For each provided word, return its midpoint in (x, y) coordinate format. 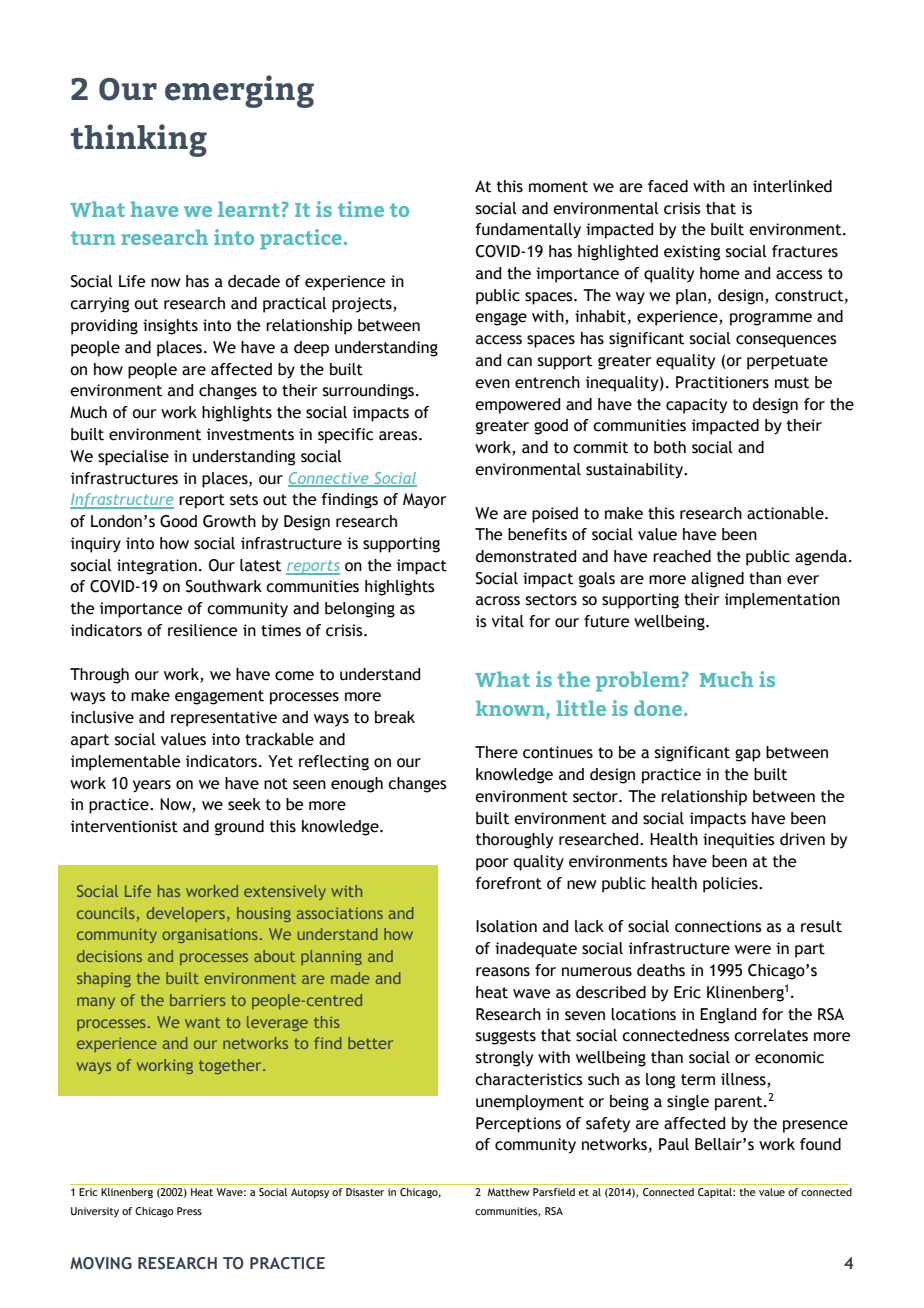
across (498, 601)
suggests (506, 1037)
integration (157, 567)
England (728, 1016)
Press (189, 1211)
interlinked (792, 186)
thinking (139, 140)
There (496, 752)
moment (558, 187)
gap (748, 755)
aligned (717, 580)
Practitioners (722, 382)
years (152, 786)
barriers (197, 1000)
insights (170, 327)
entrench (547, 382)
